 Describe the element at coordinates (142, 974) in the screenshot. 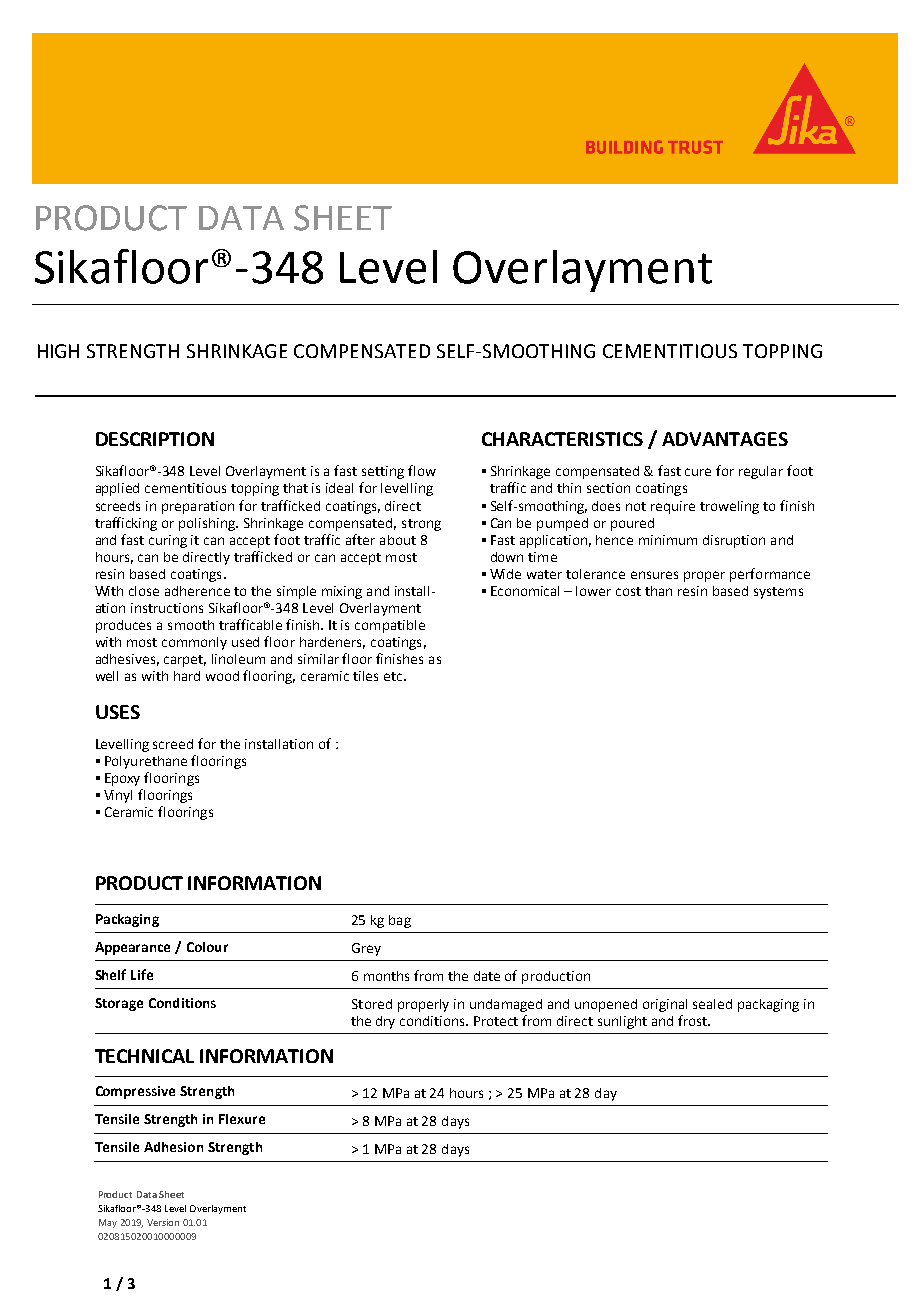

I see `Life` at that location.
